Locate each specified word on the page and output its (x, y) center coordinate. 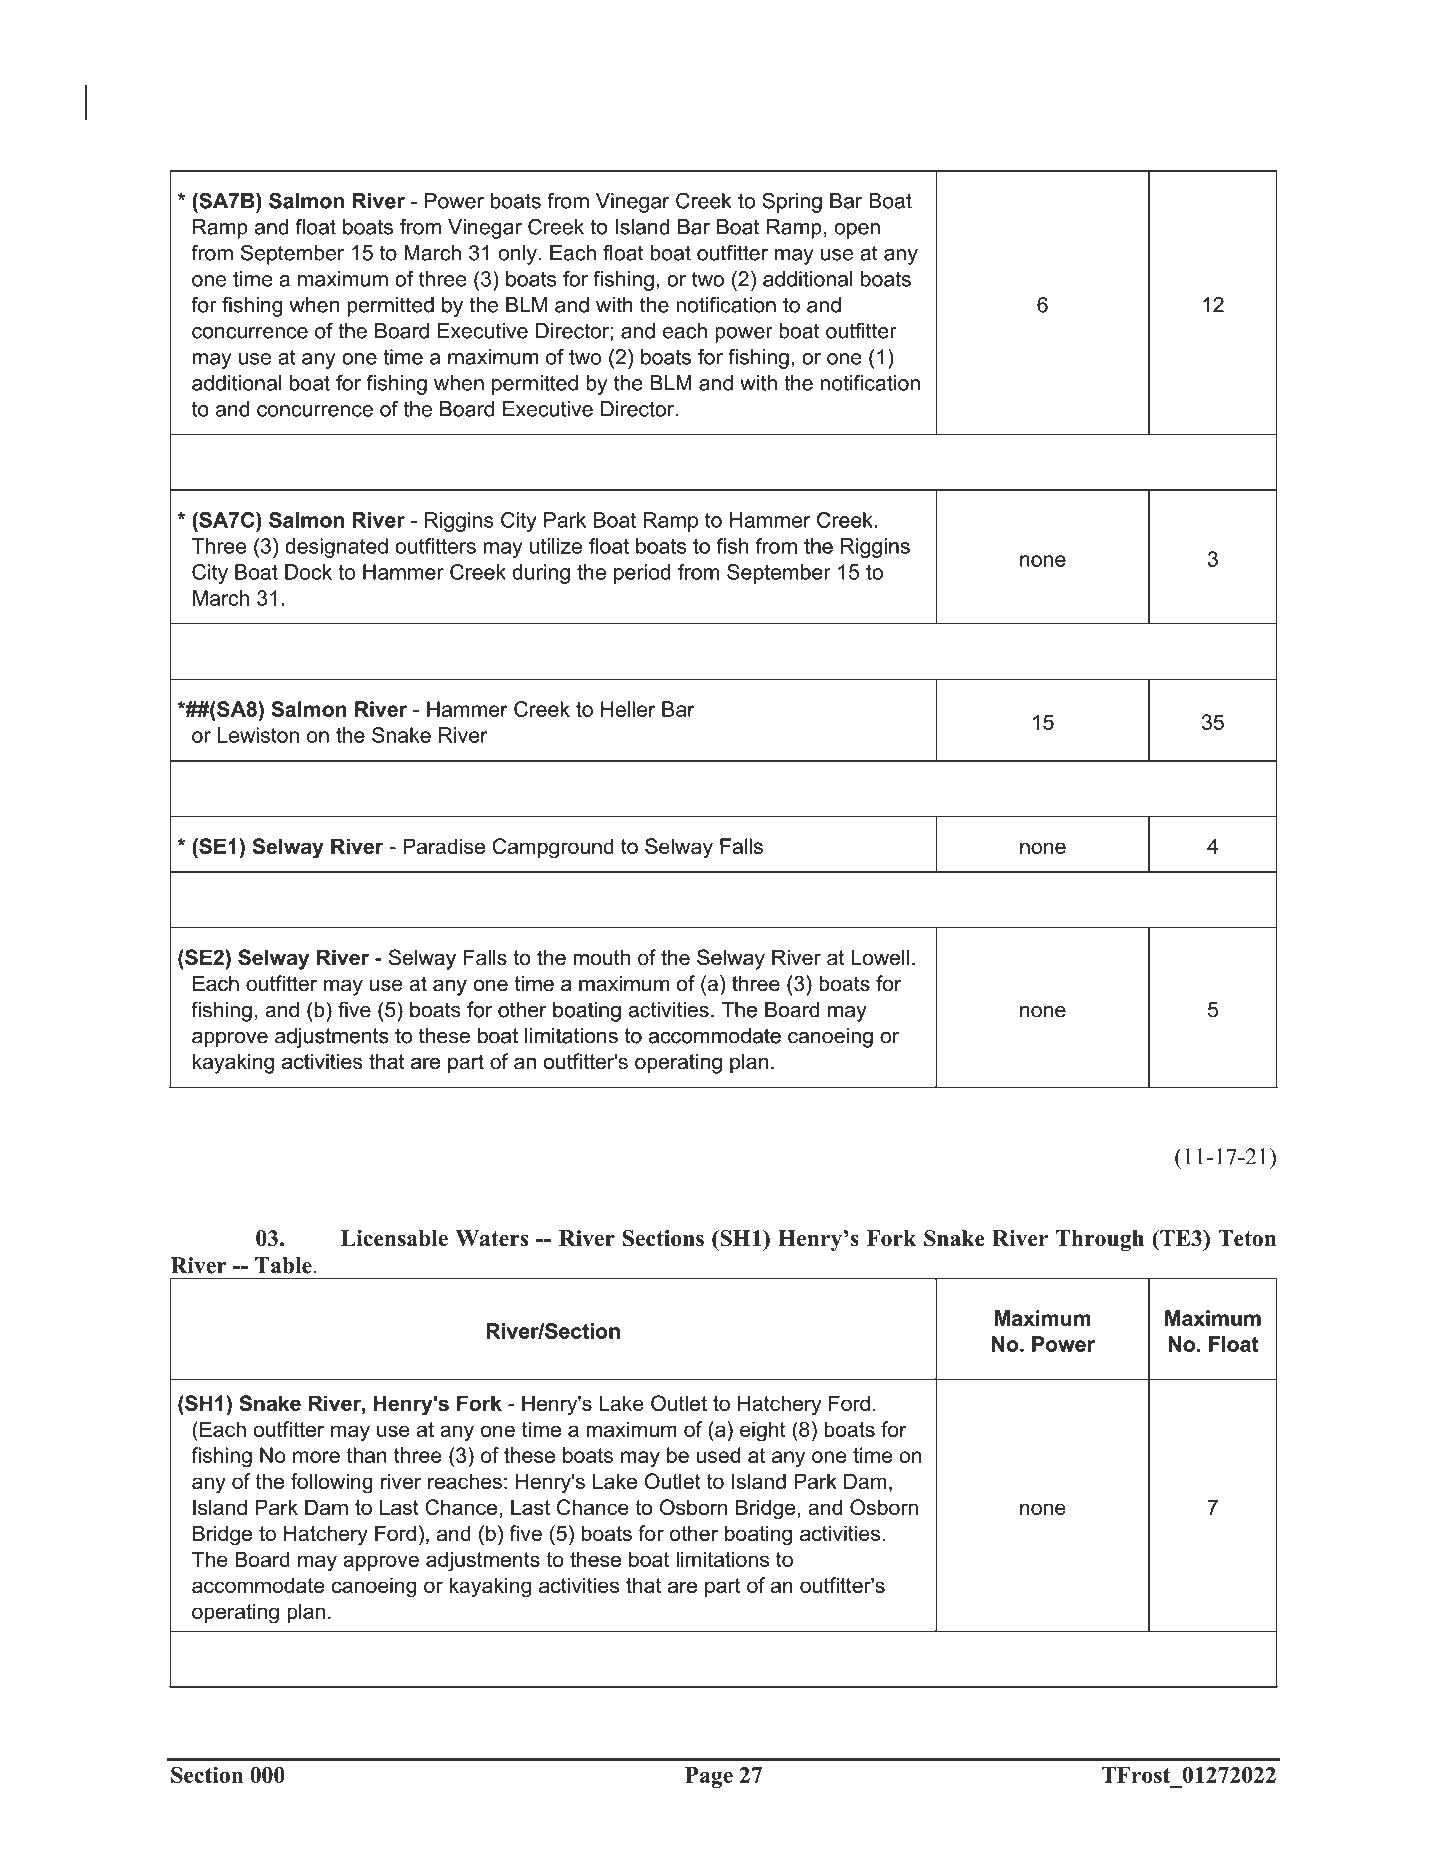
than (367, 1455)
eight (763, 1431)
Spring (792, 202)
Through (1100, 1240)
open (857, 231)
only (517, 255)
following (332, 1483)
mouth (601, 957)
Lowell (880, 957)
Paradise (444, 846)
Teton (1247, 1238)
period (642, 574)
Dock (308, 572)
